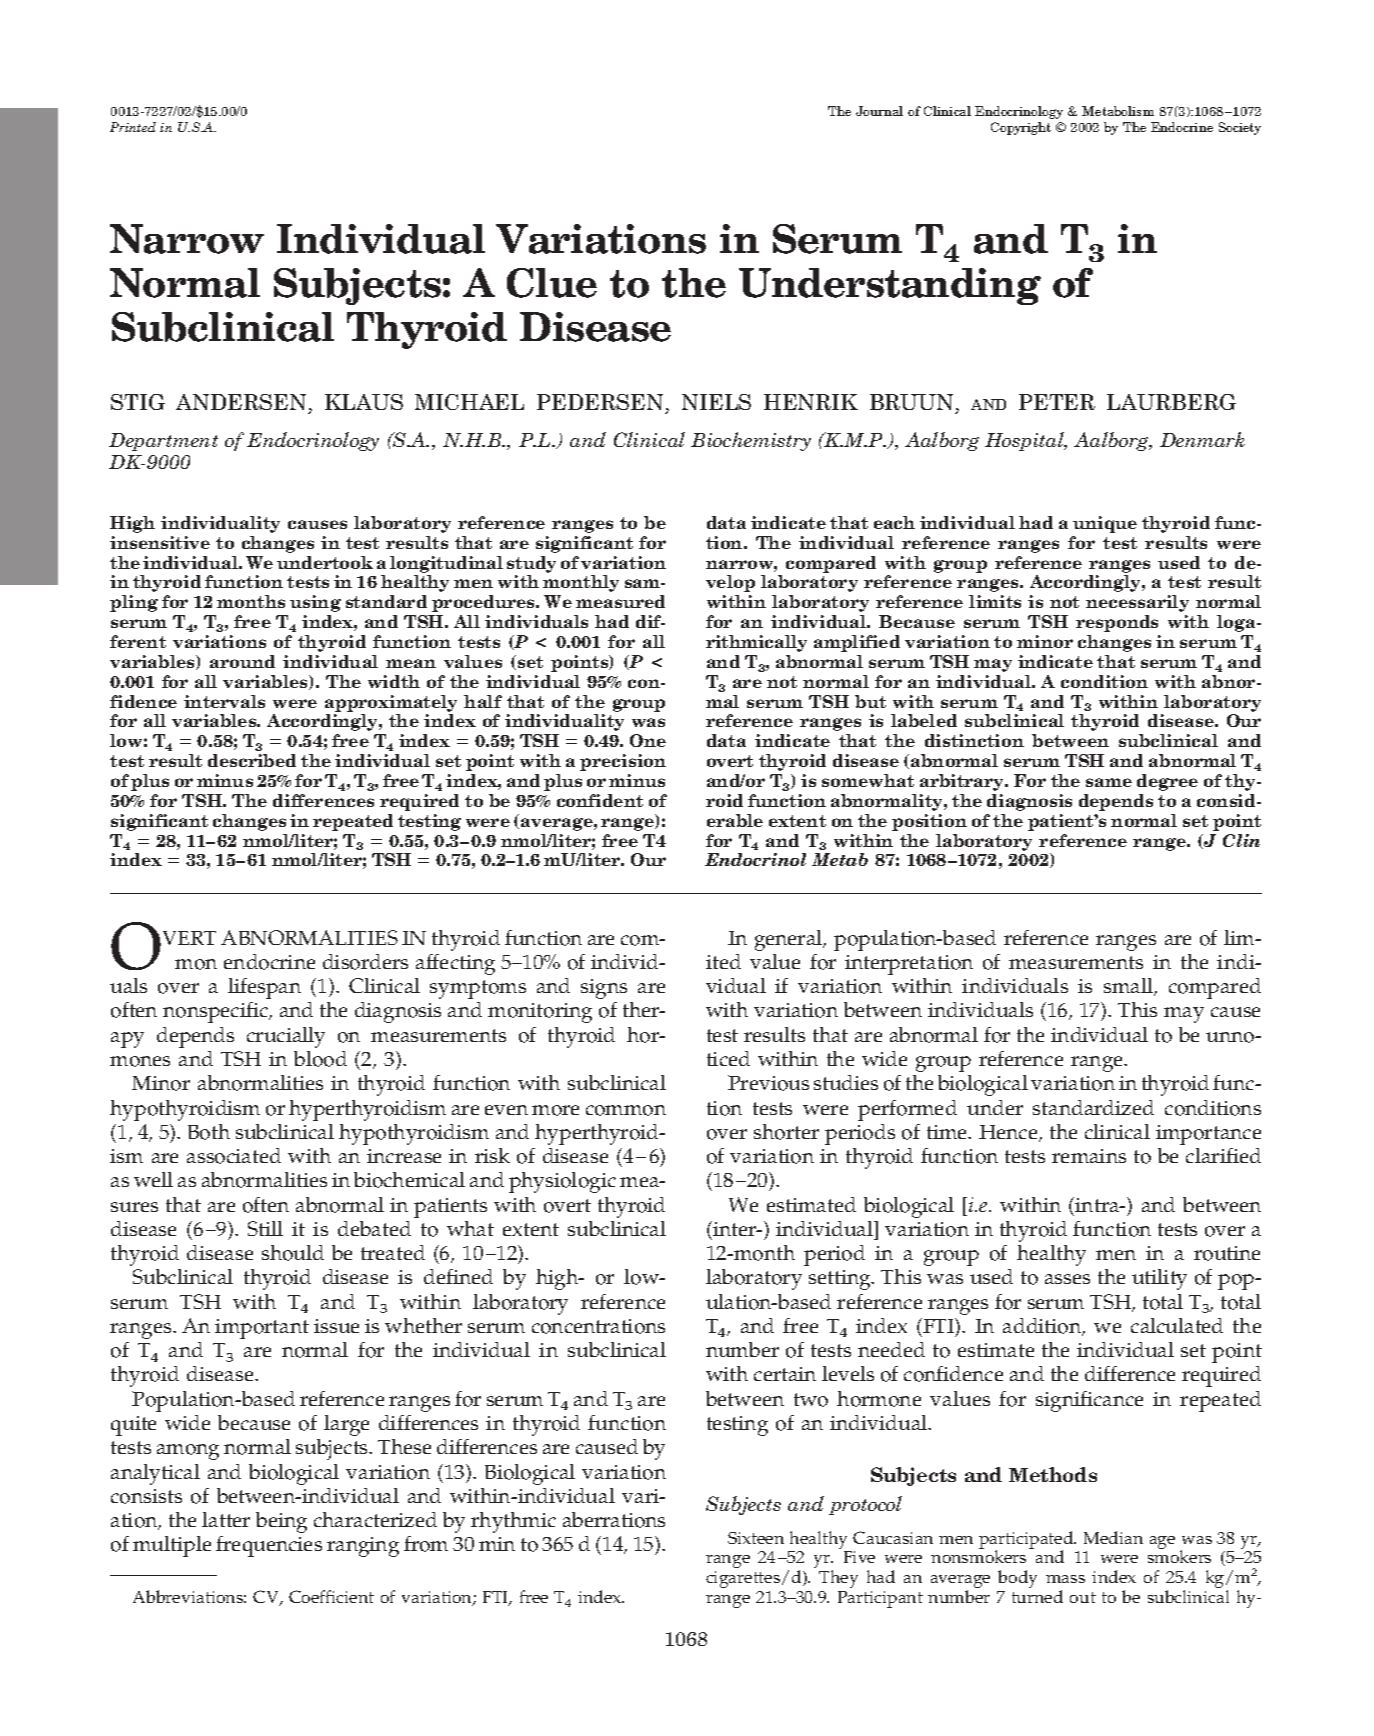 This page has width=1374, height=1736. I want to click on signs, so click(604, 989).
